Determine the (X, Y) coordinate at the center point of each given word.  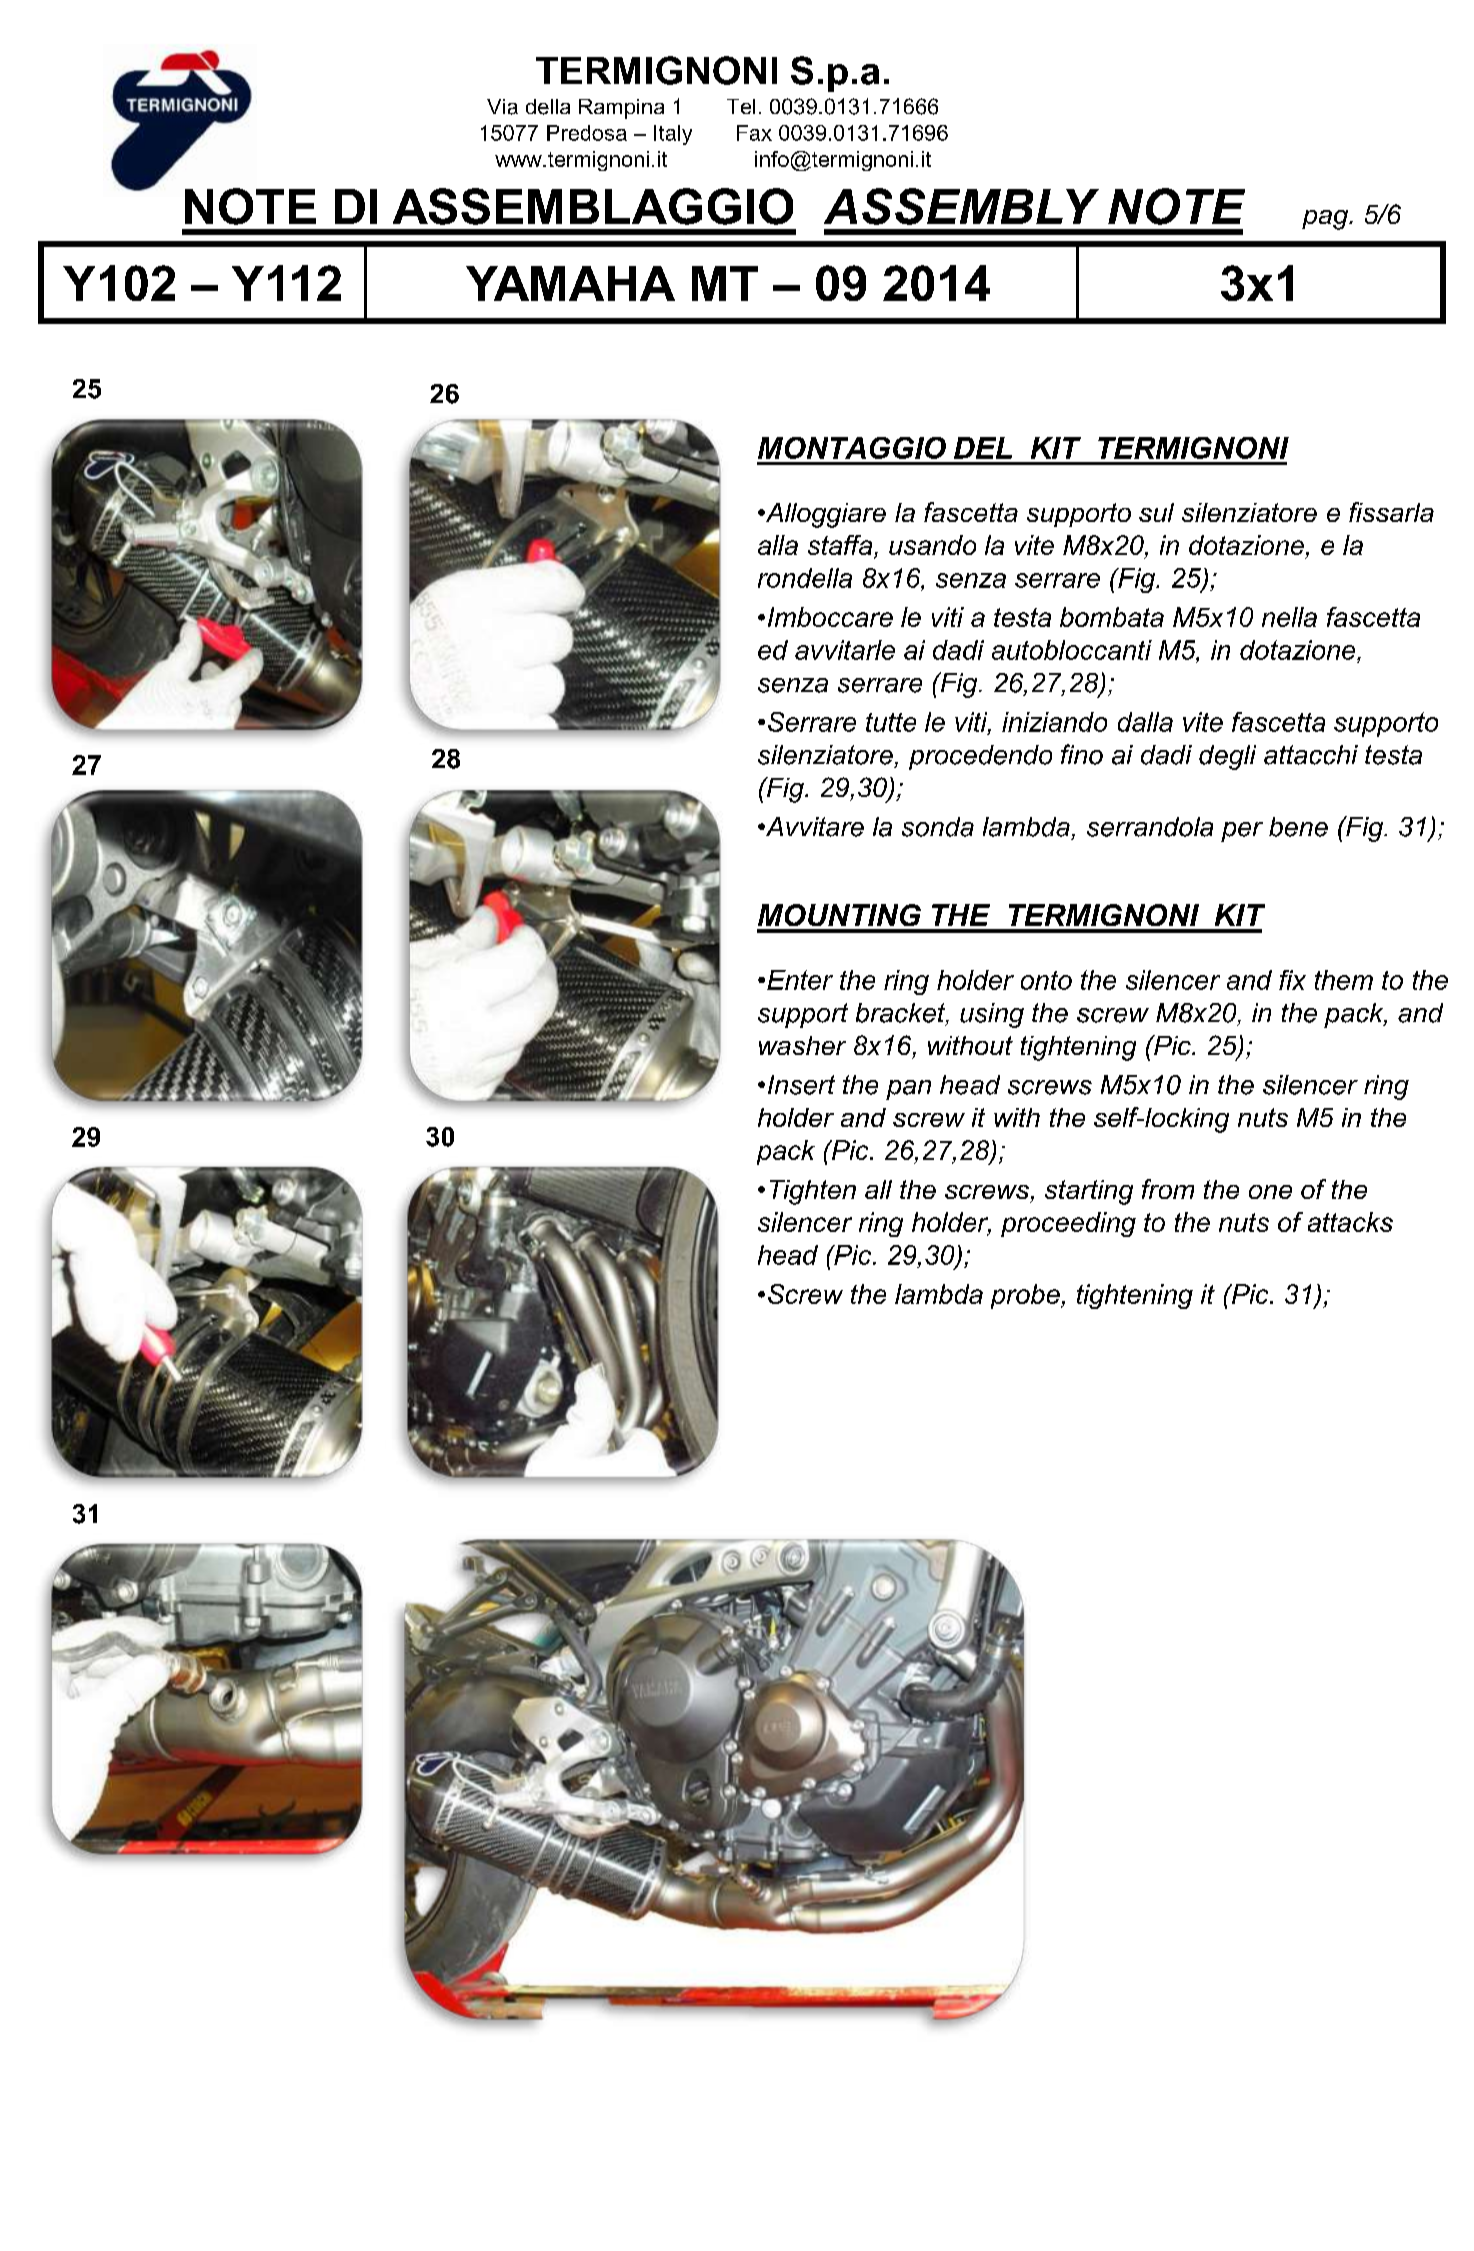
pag (1326, 220)
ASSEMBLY (961, 206)
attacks (1350, 1222)
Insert (801, 1085)
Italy (673, 135)
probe (1026, 1296)
